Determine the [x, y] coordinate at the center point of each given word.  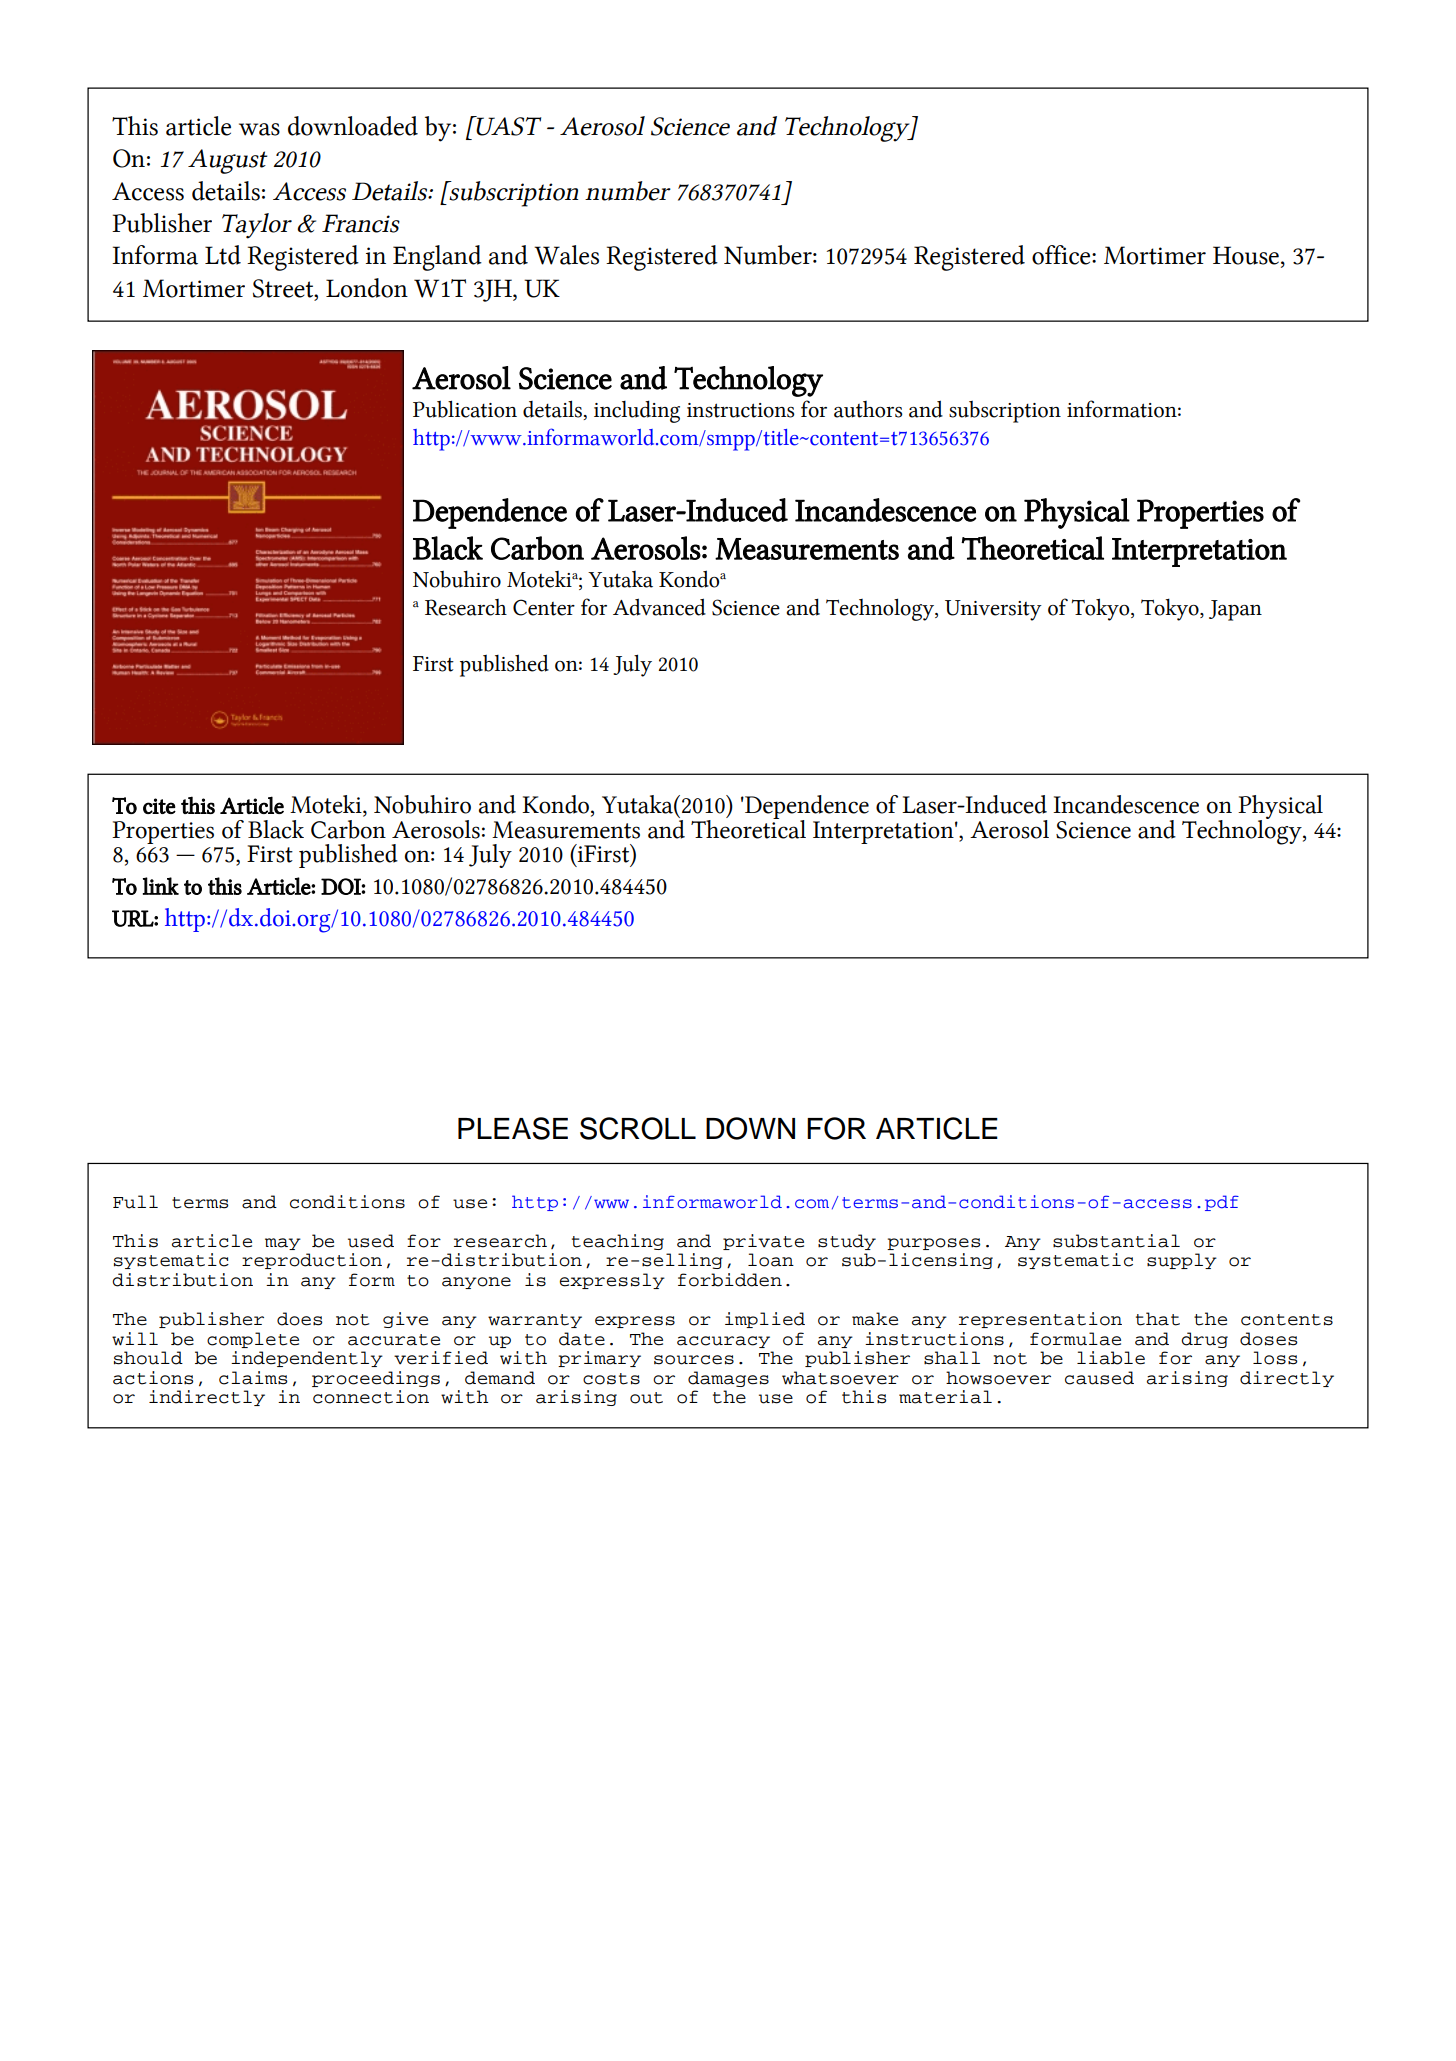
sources [694, 1360]
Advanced [659, 607]
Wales [566, 255]
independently [307, 1359]
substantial [1116, 1241]
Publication [465, 409]
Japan [1235, 610]
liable [1111, 1358]
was [259, 129]
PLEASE [513, 1128]
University [993, 610]
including [637, 411]
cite [159, 806]
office [1062, 255]
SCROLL [638, 1128]
